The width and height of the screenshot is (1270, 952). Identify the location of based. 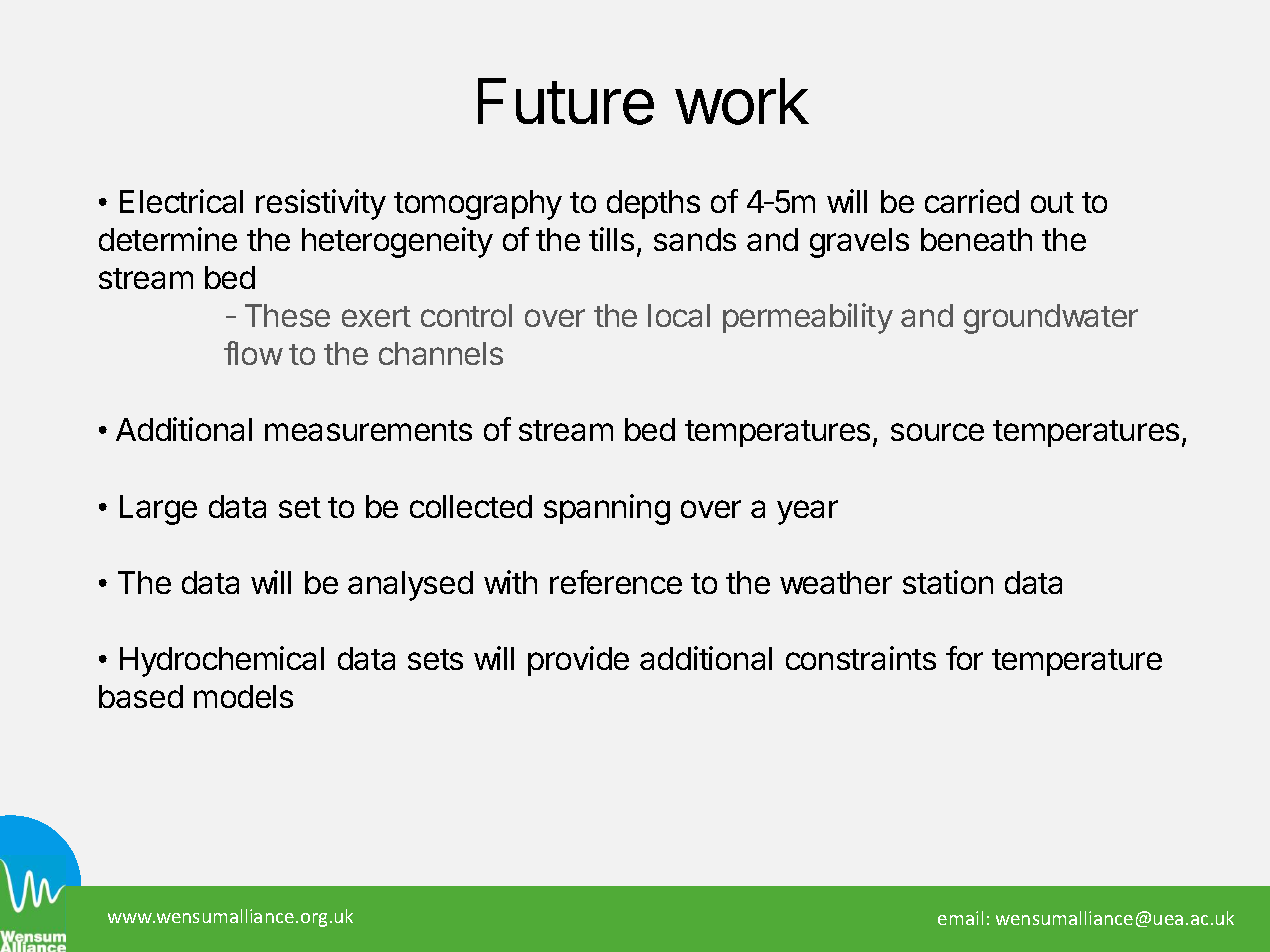
(141, 696).
